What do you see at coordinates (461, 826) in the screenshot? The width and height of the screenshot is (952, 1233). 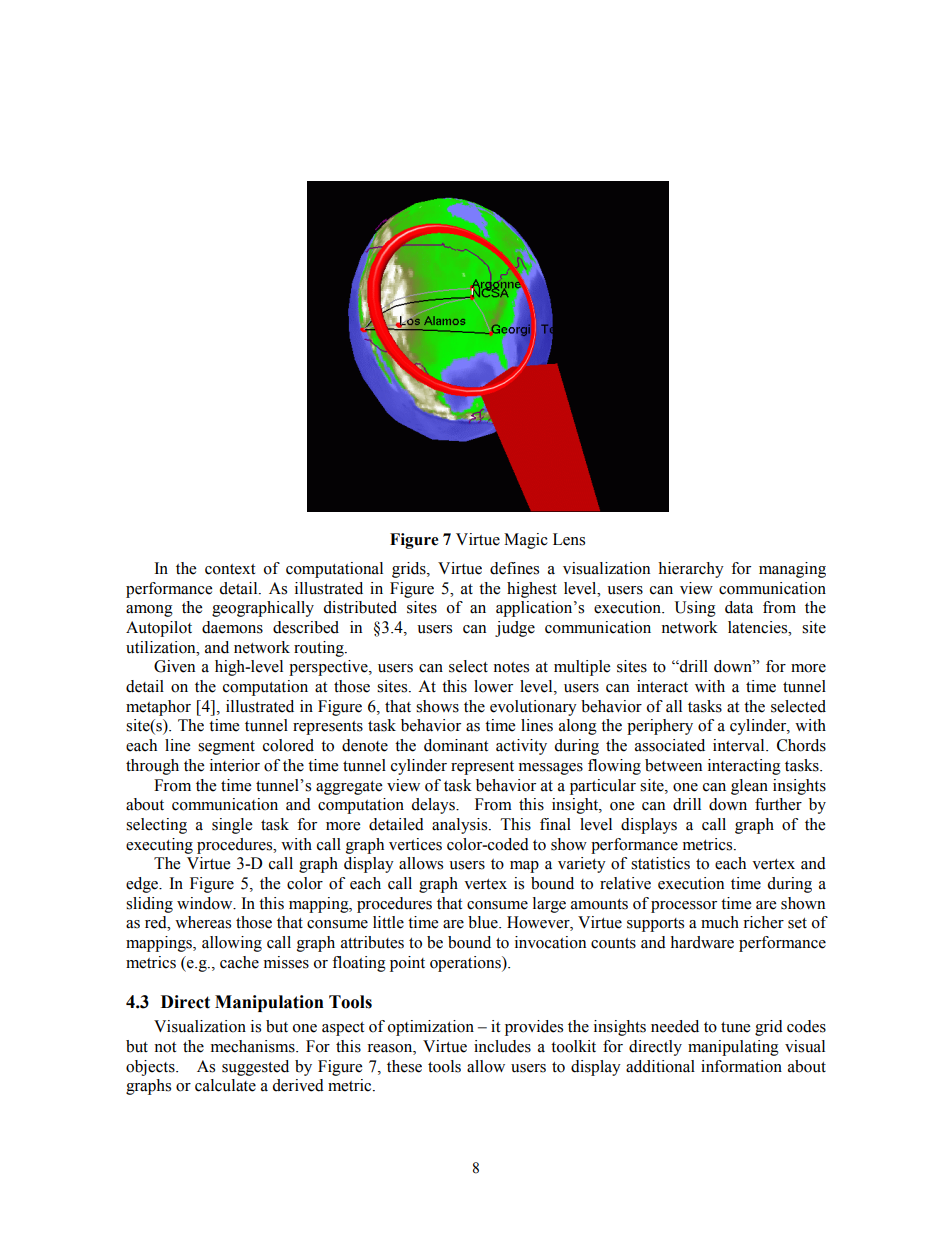 I see `analysis` at bounding box center [461, 826].
